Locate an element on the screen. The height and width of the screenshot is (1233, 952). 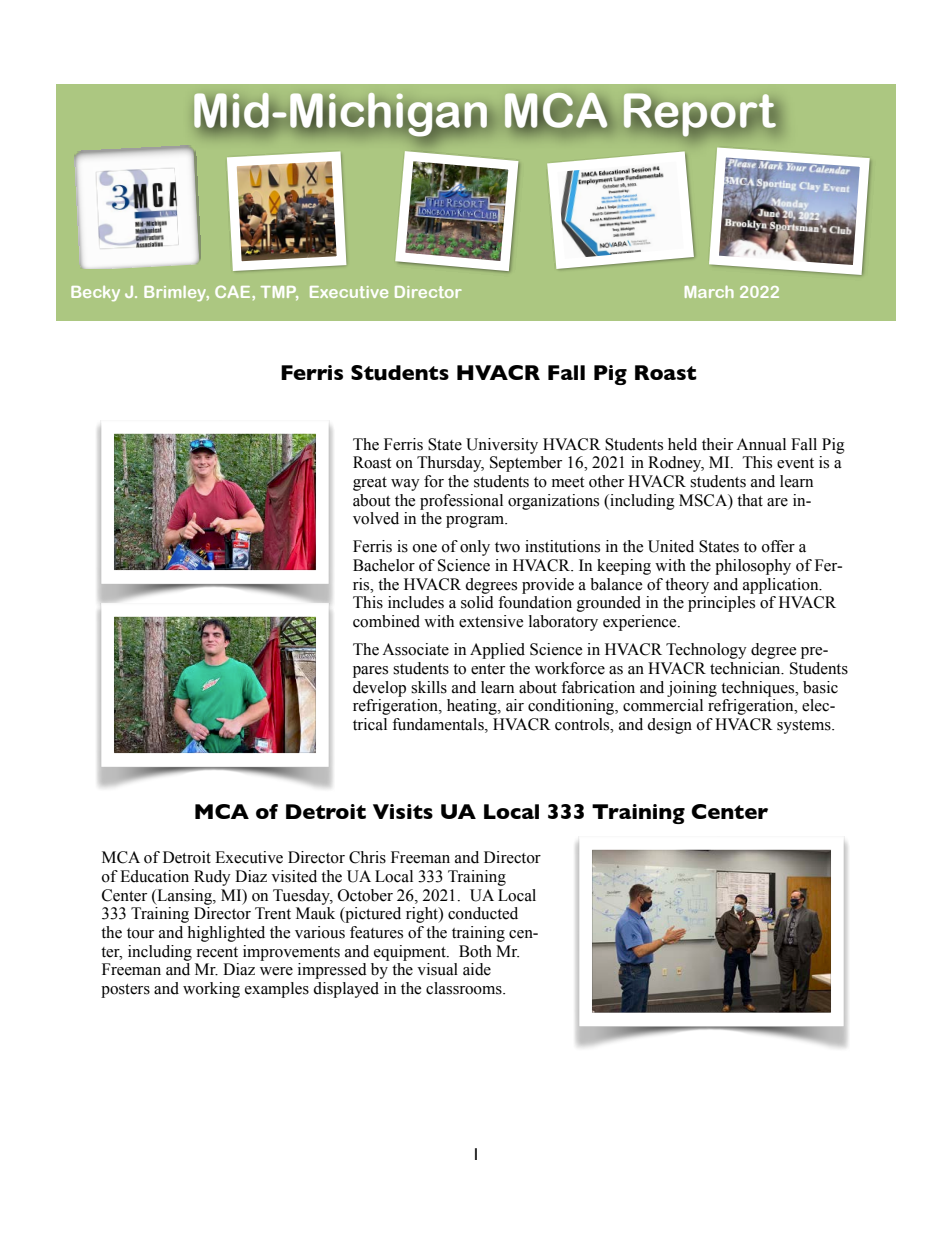
techniques is located at coordinates (759, 689).
